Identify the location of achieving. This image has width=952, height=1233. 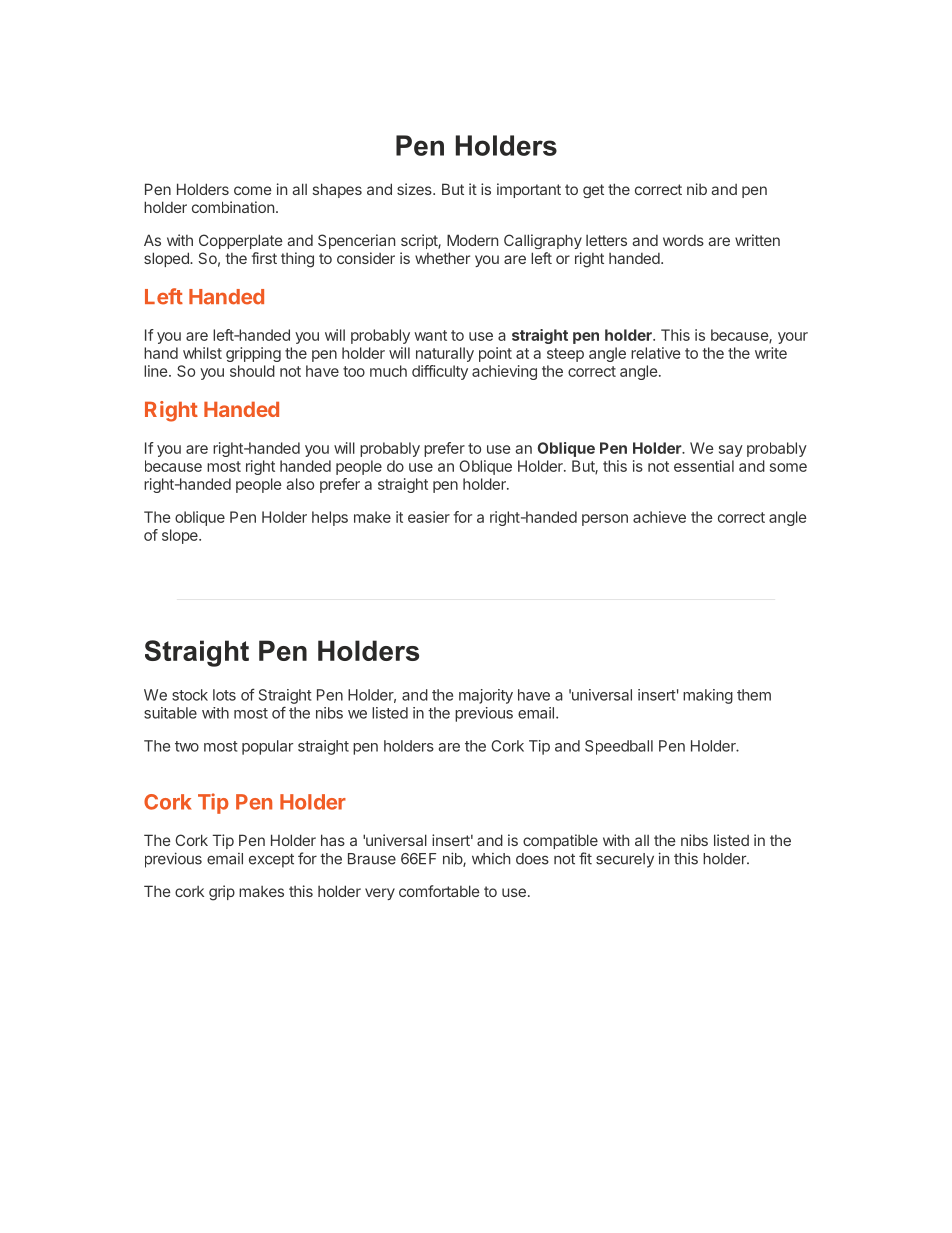
(504, 372).
